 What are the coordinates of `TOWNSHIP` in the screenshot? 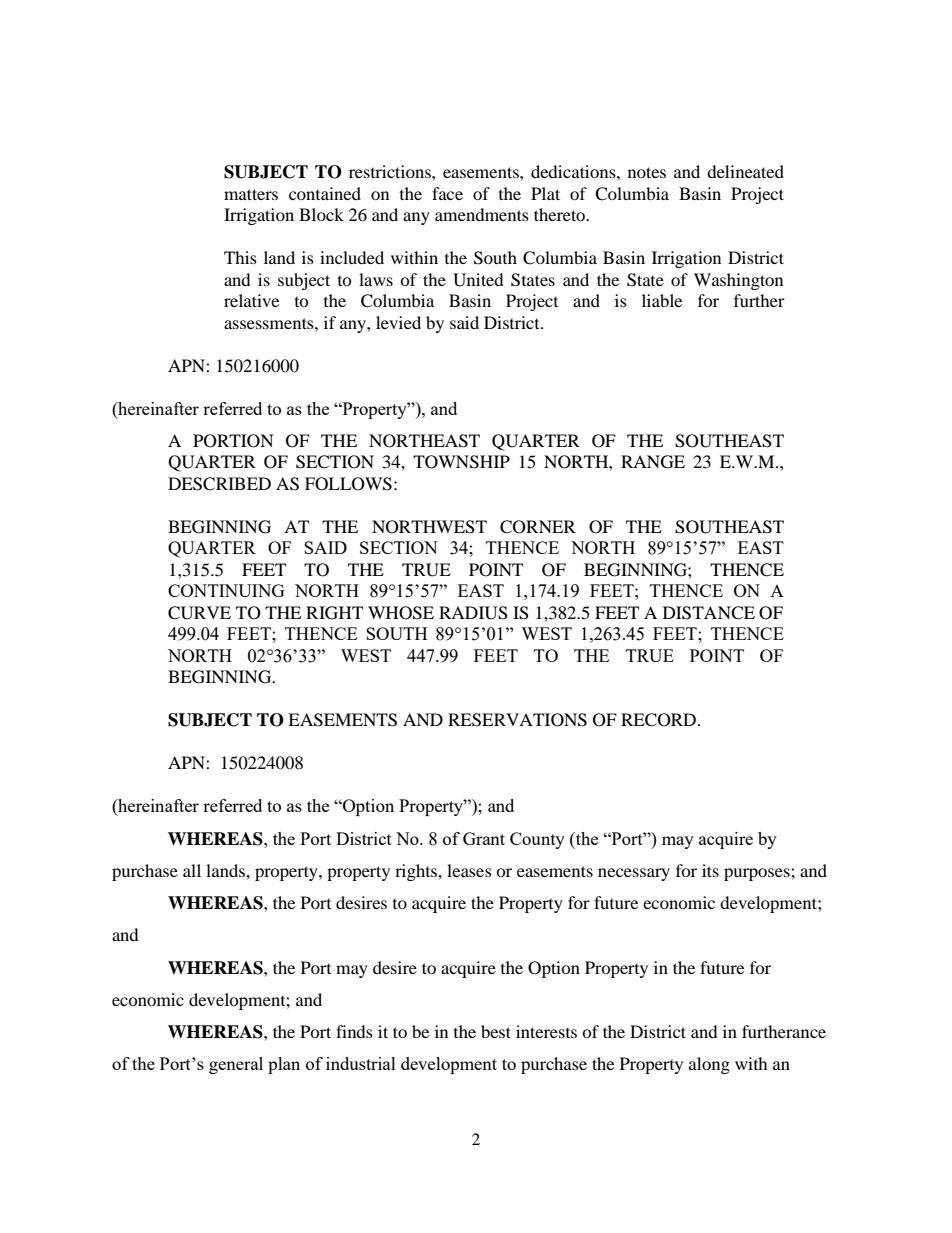 It's located at (461, 462).
